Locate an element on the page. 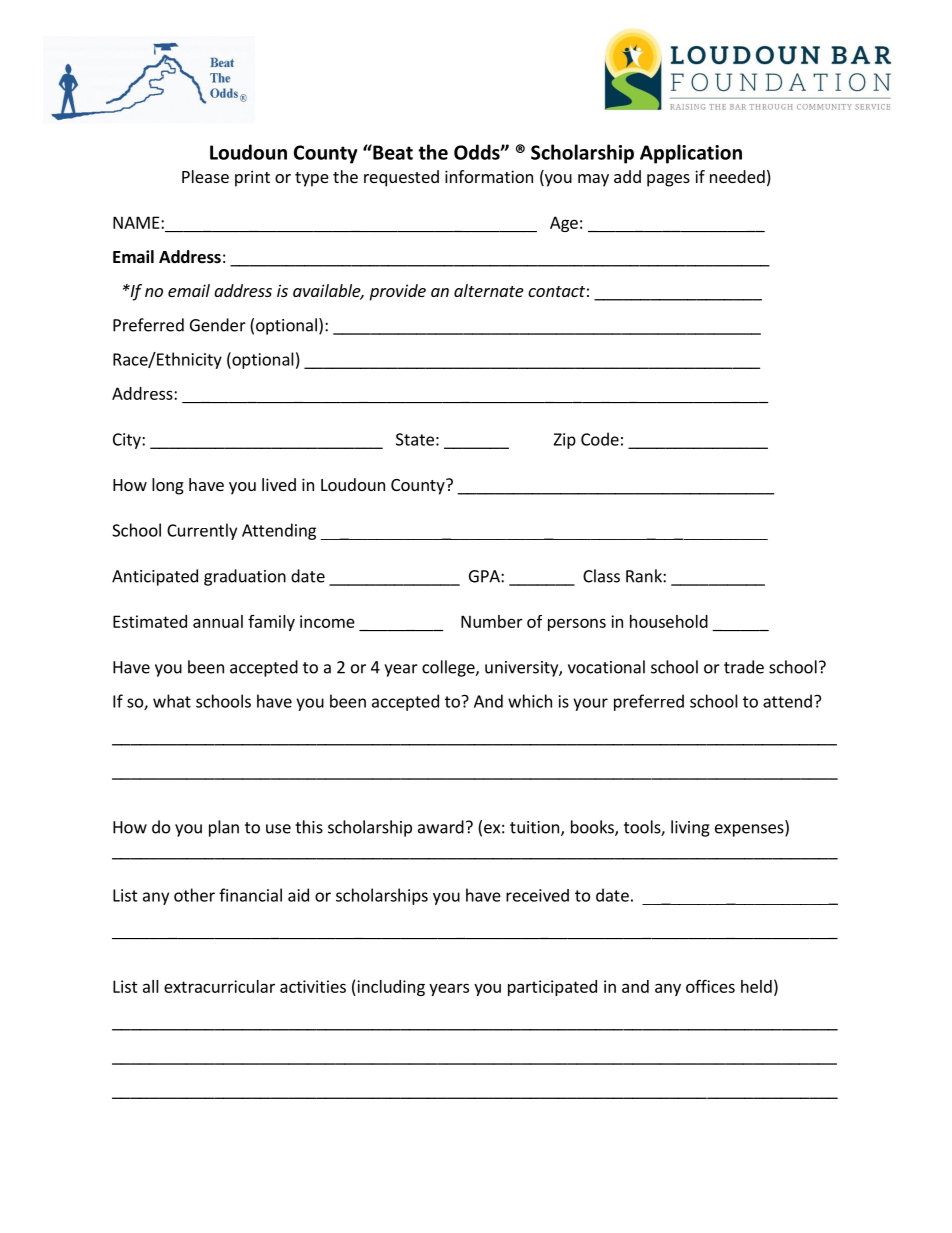 The height and width of the image is (1233, 952). extracurricular is located at coordinates (219, 986).
